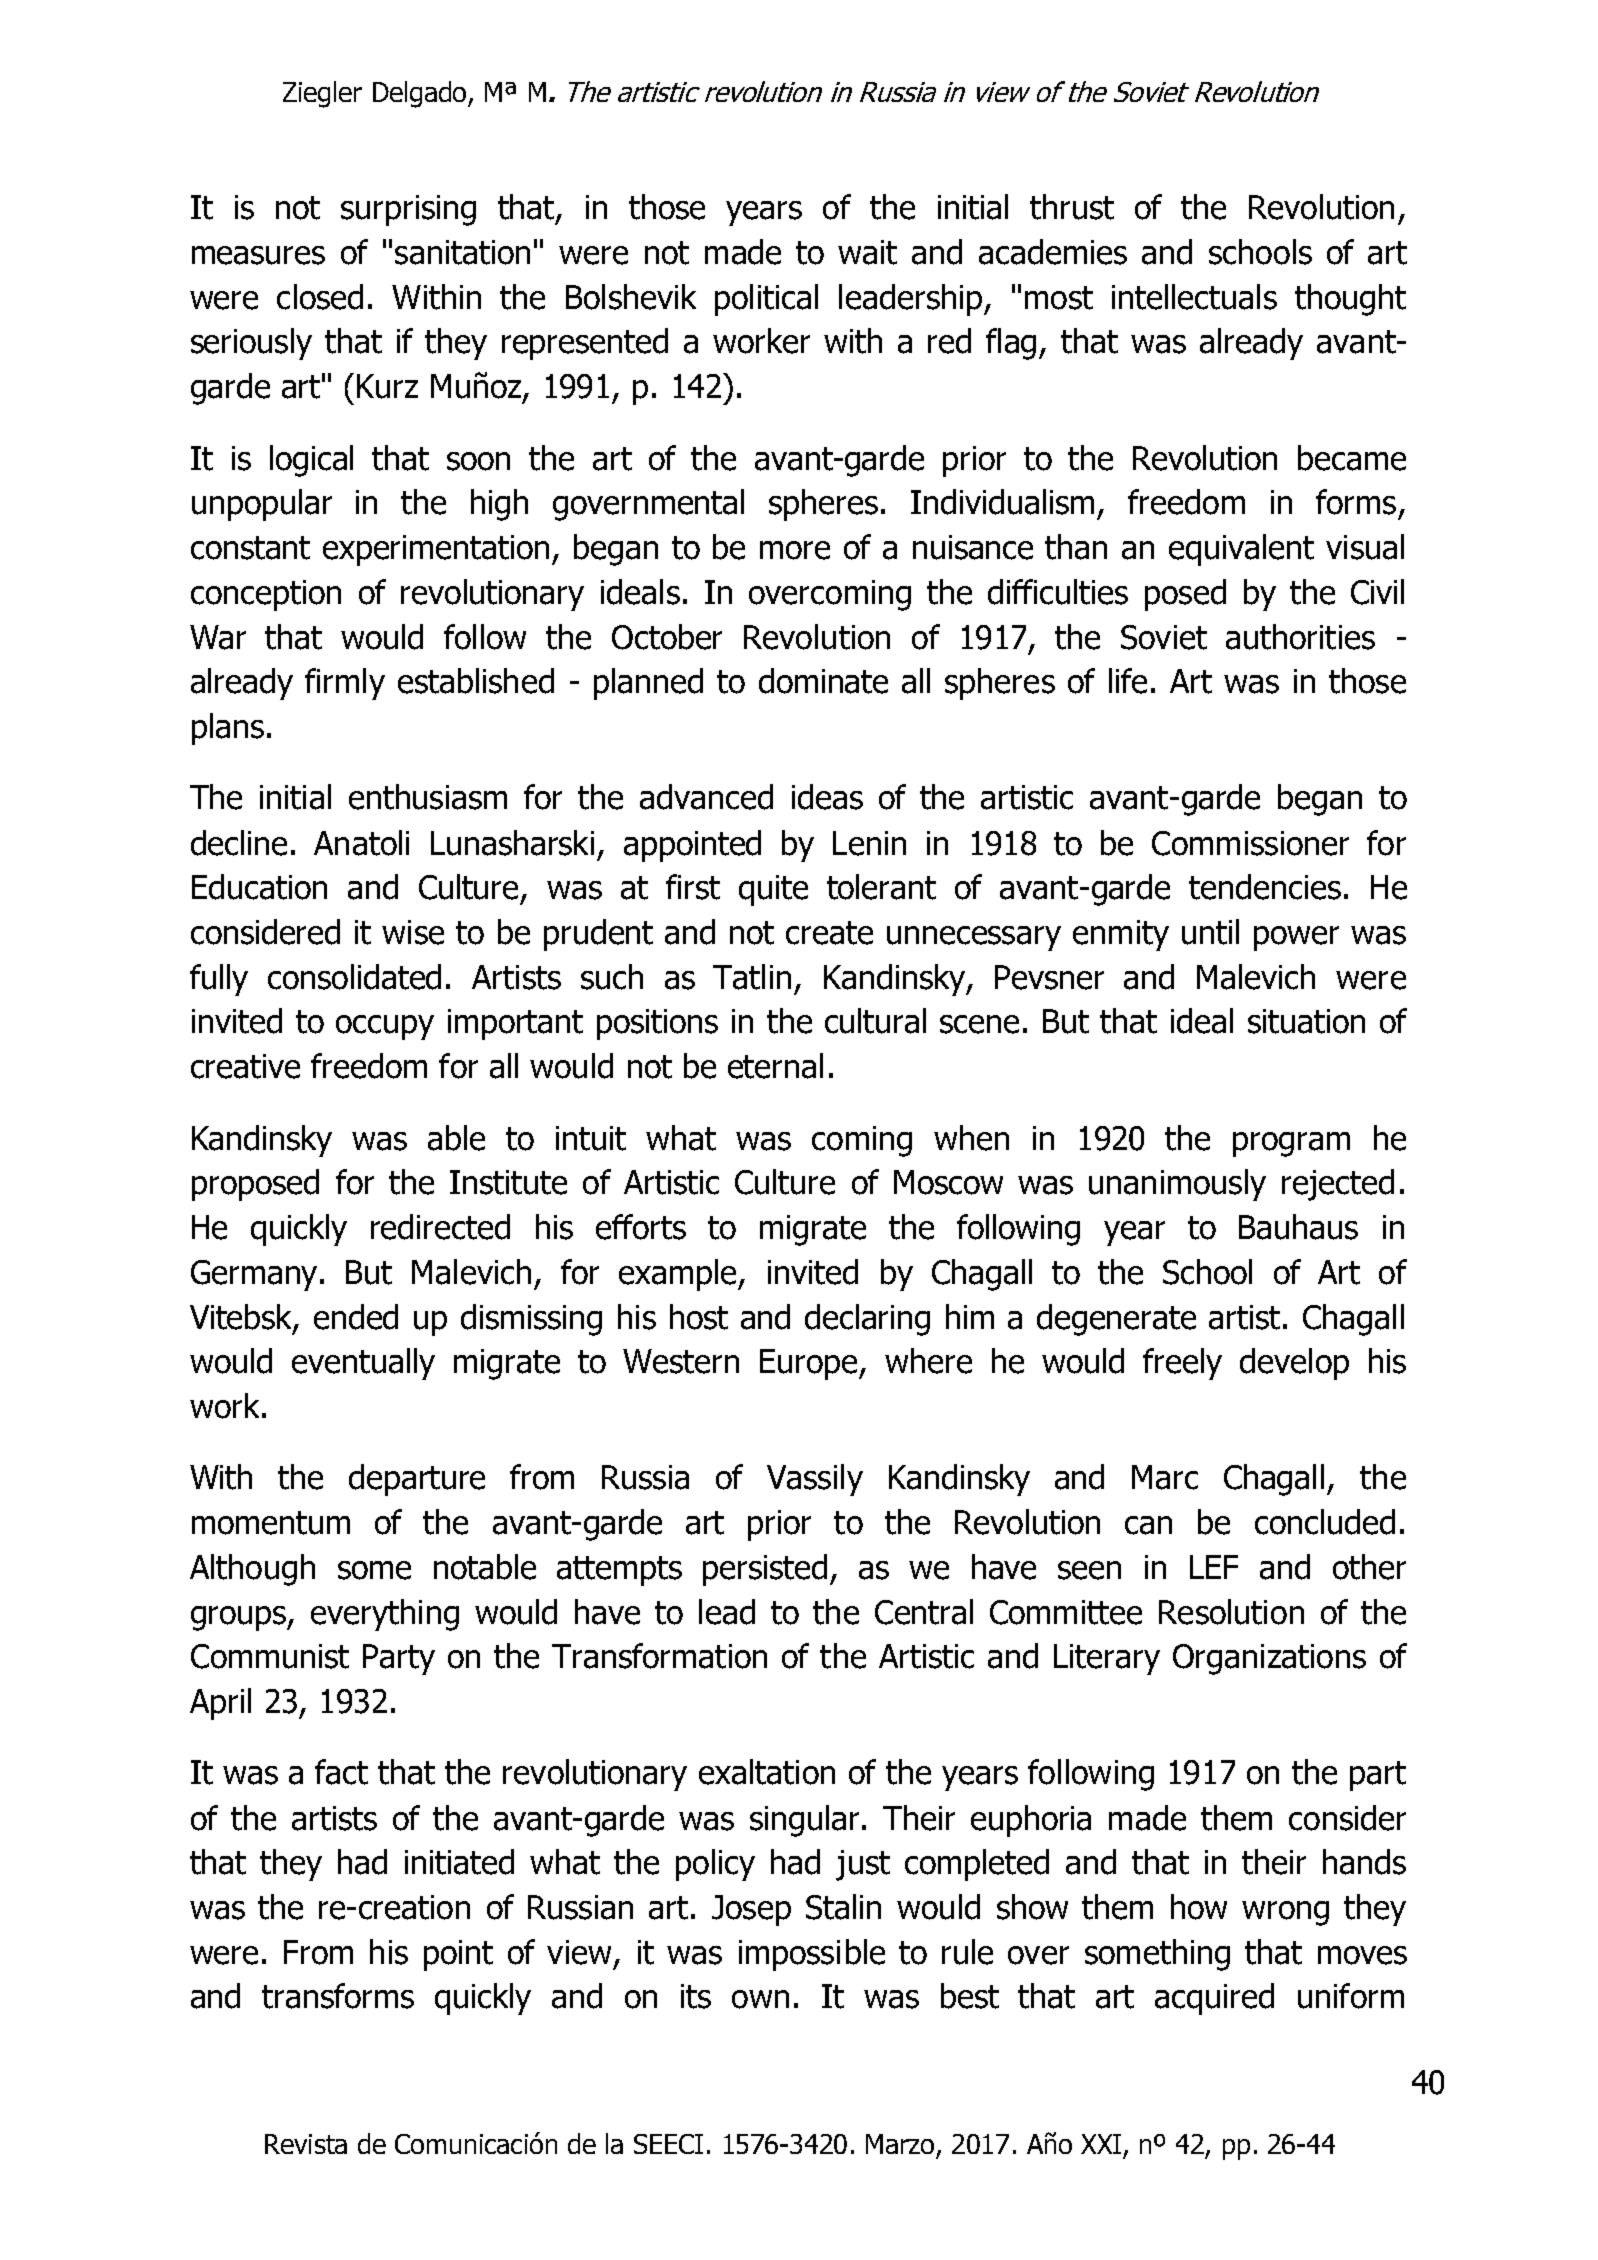  I want to click on program, so click(1291, 1144).
